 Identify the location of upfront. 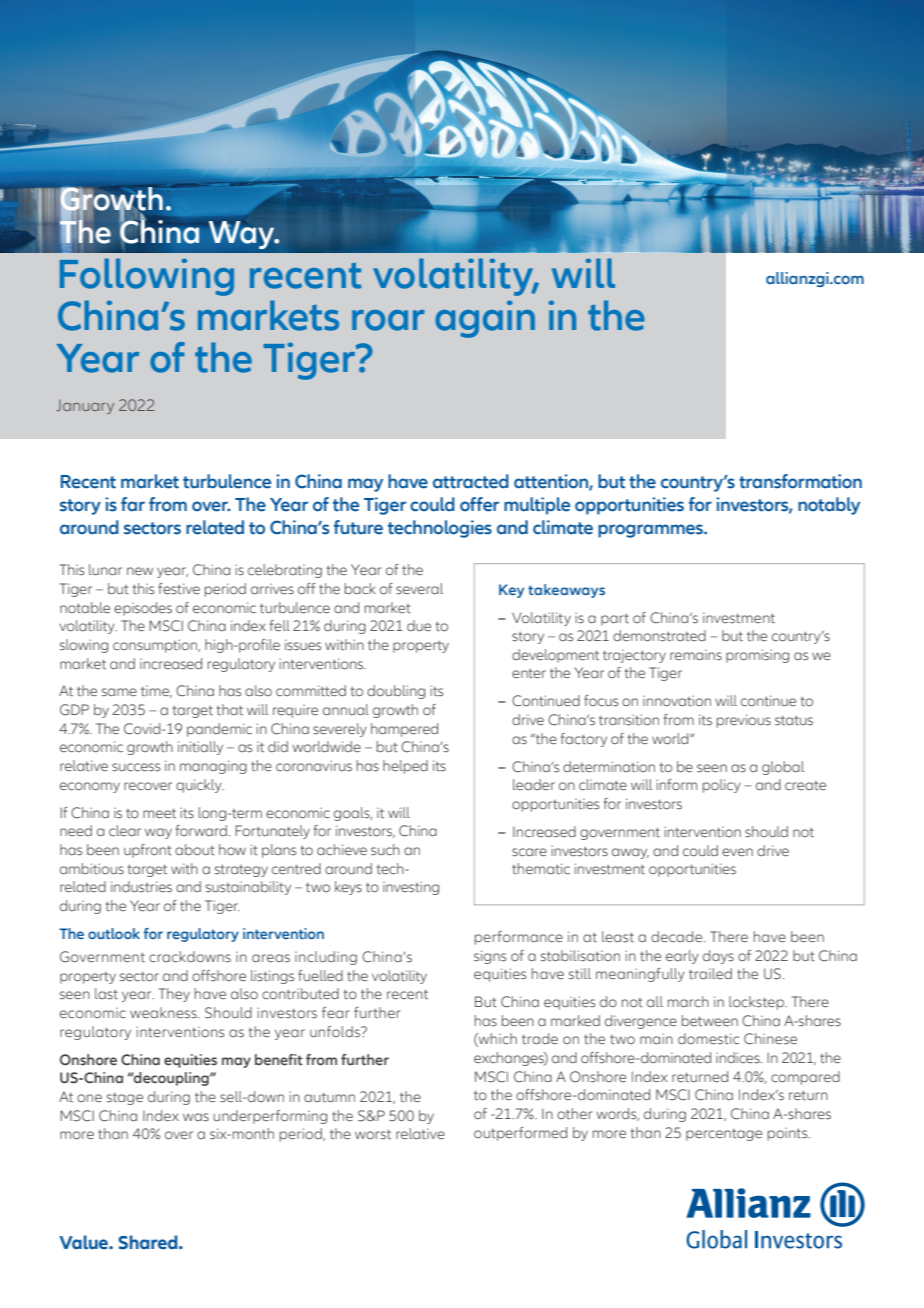
(148, 851).
